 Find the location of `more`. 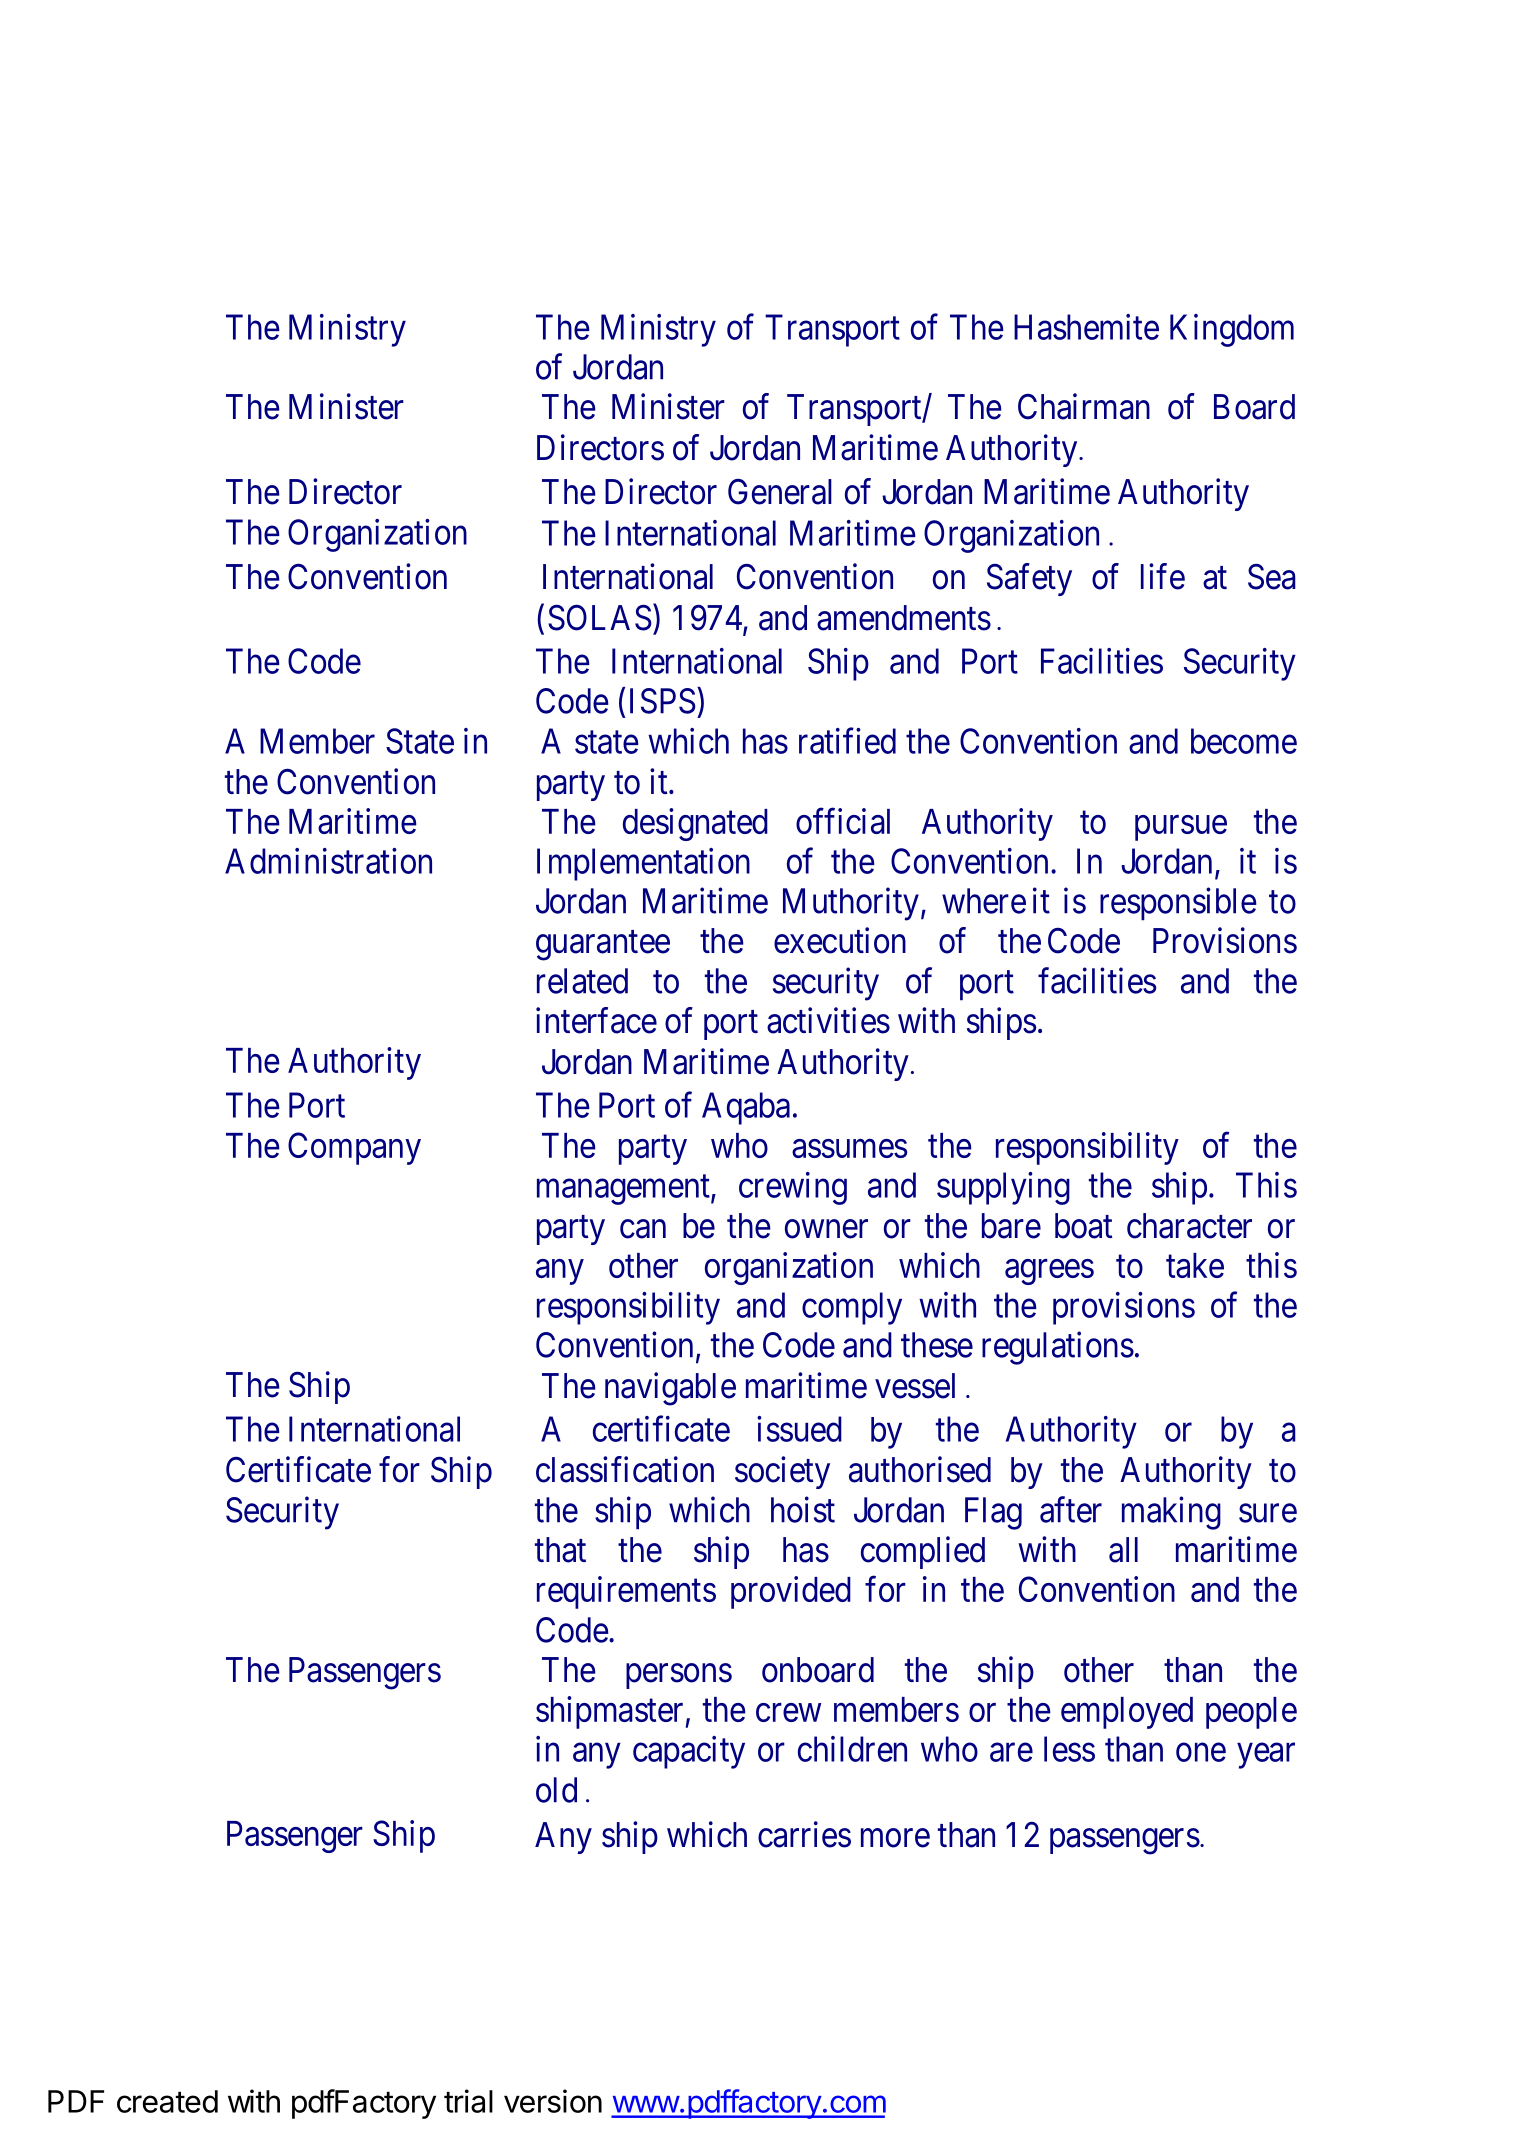

more is located at coordinates (895, 1838).
